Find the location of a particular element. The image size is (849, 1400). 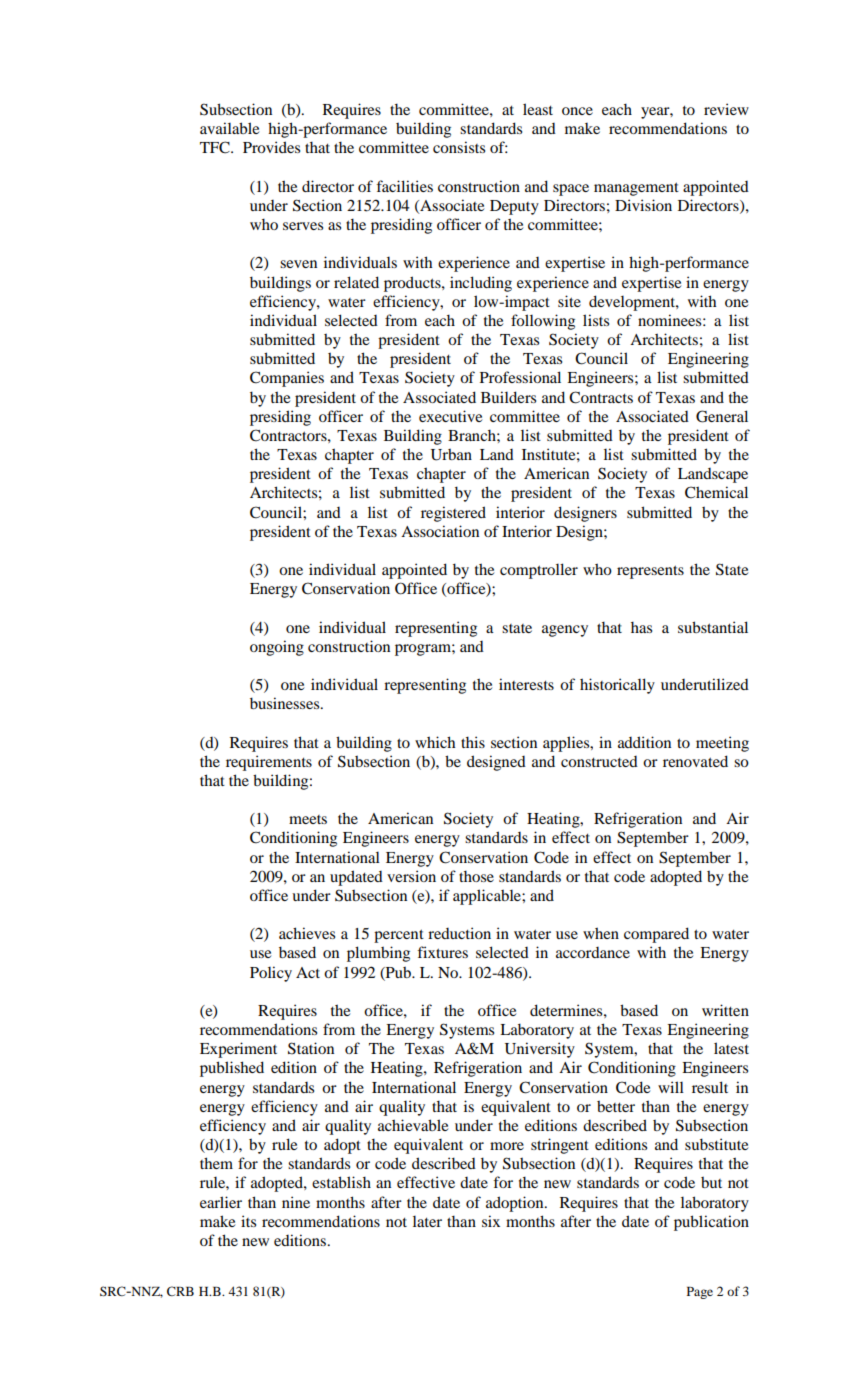

addition is located at coordinates (644, 742).
